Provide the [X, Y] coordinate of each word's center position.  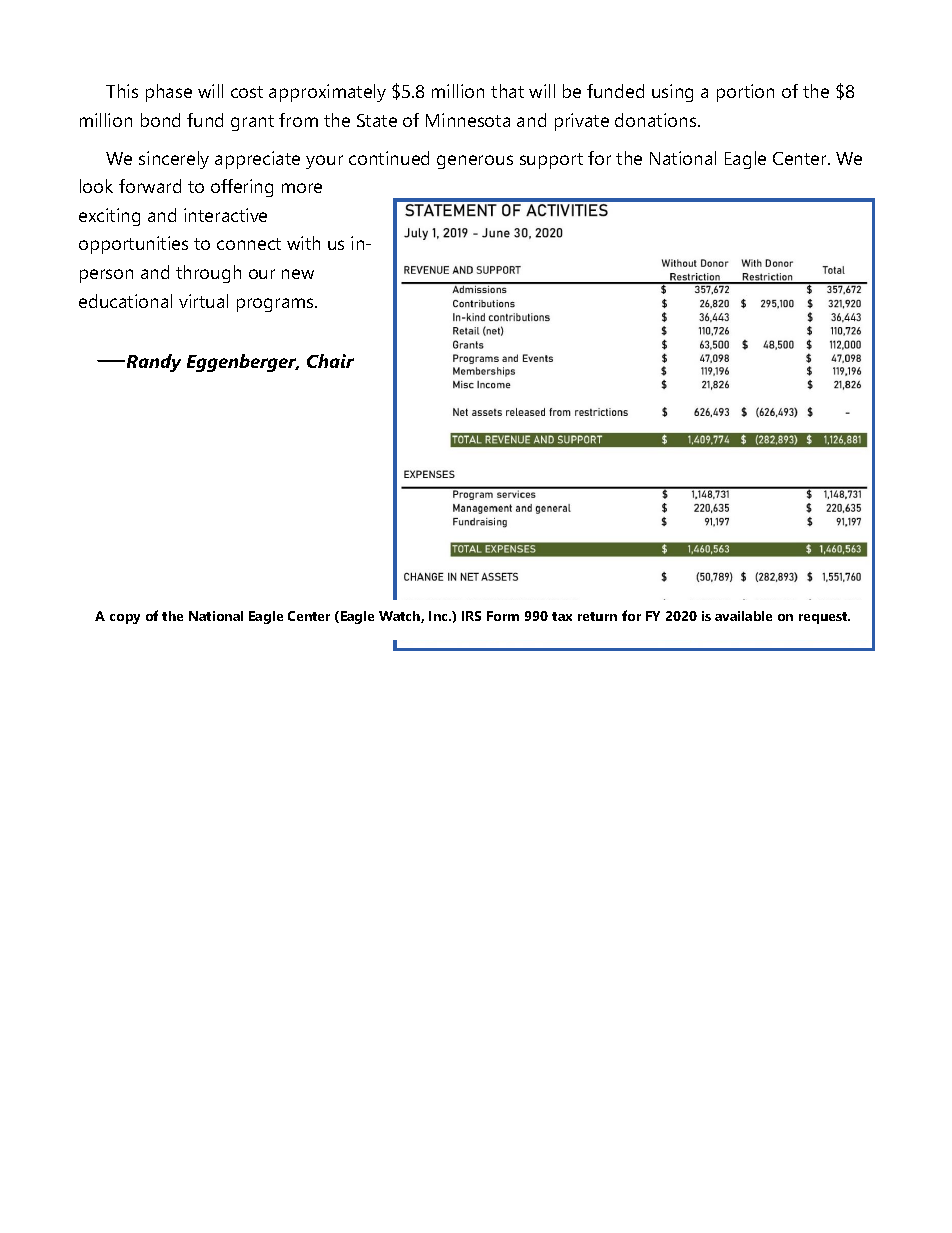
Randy [152, 363]
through [208, 274]
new [298, 274]
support [551, 161]
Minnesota [468, 120]
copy [125, 619]
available [743, 616]
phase [169, 93]
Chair [330, 361]
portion [745, 93]
